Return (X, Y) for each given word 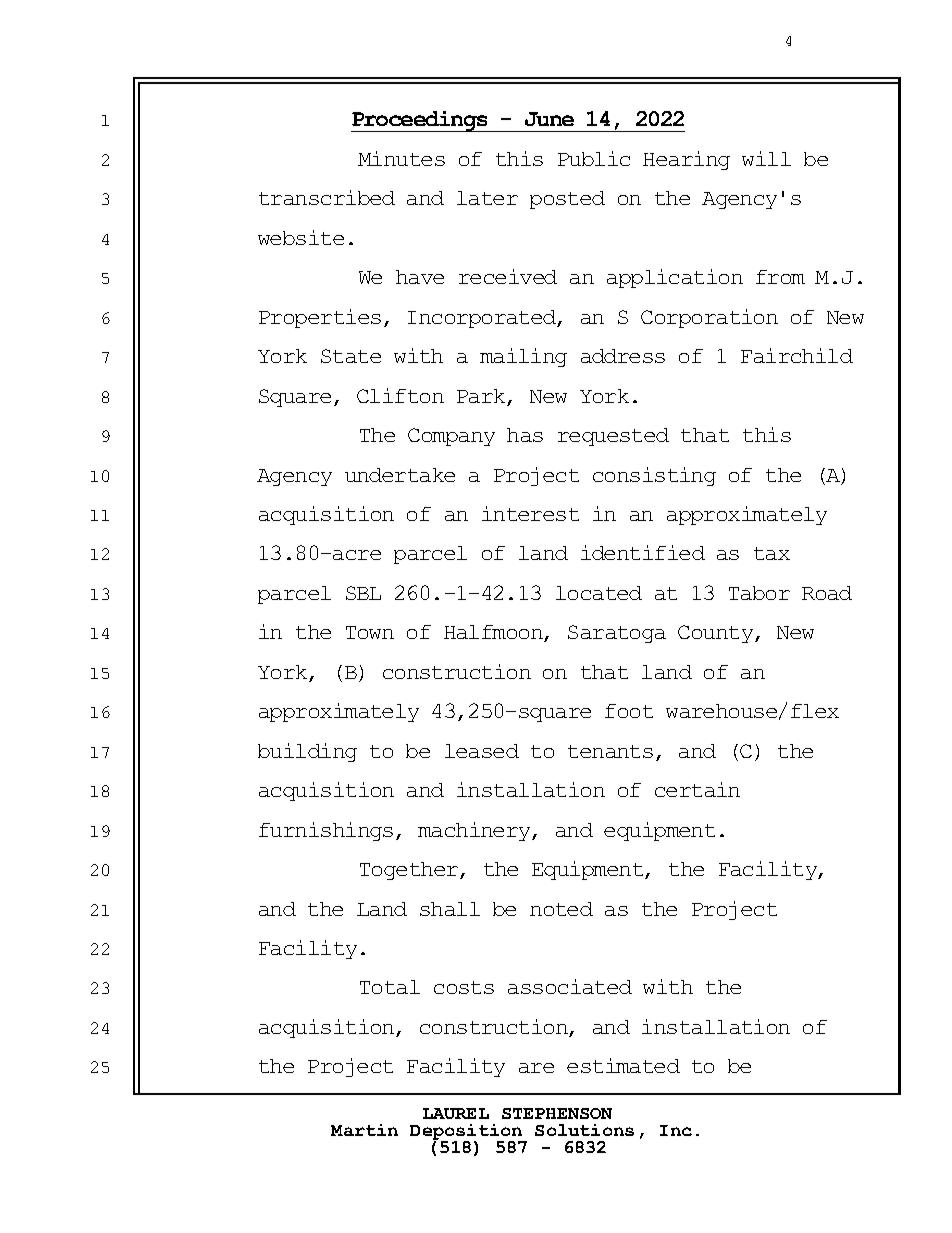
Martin (364, 1130)
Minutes (401, 158)
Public (594, 158)
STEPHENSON (557, 1113)
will (766, 158)
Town (370, 632)
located (599, 593)
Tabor (759, 593)
